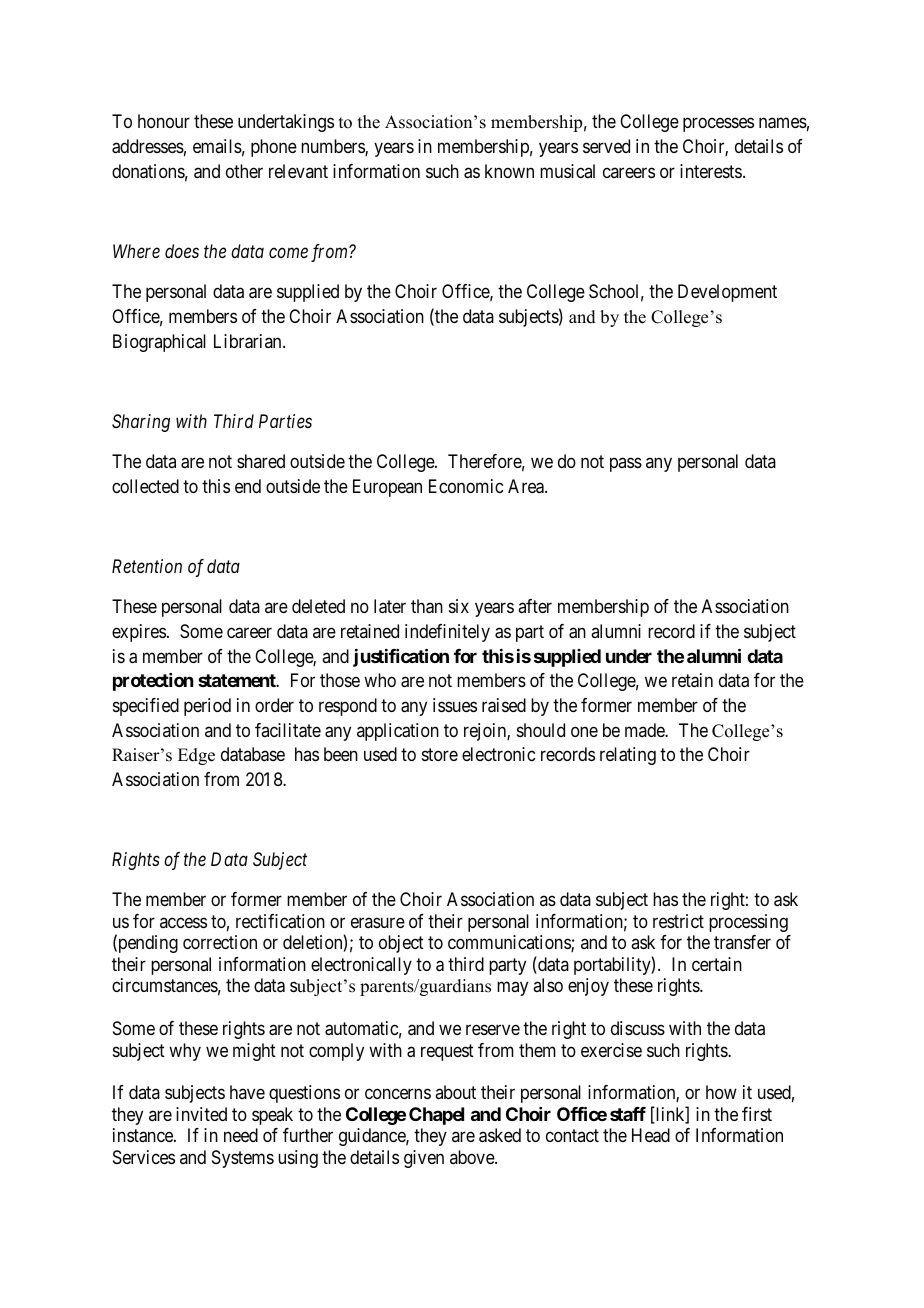 The width and height of the document is (924, 1308). What do you see at coordinates (678, 921) in the document?
I see `restrict` at bounding box center [678, 921].
